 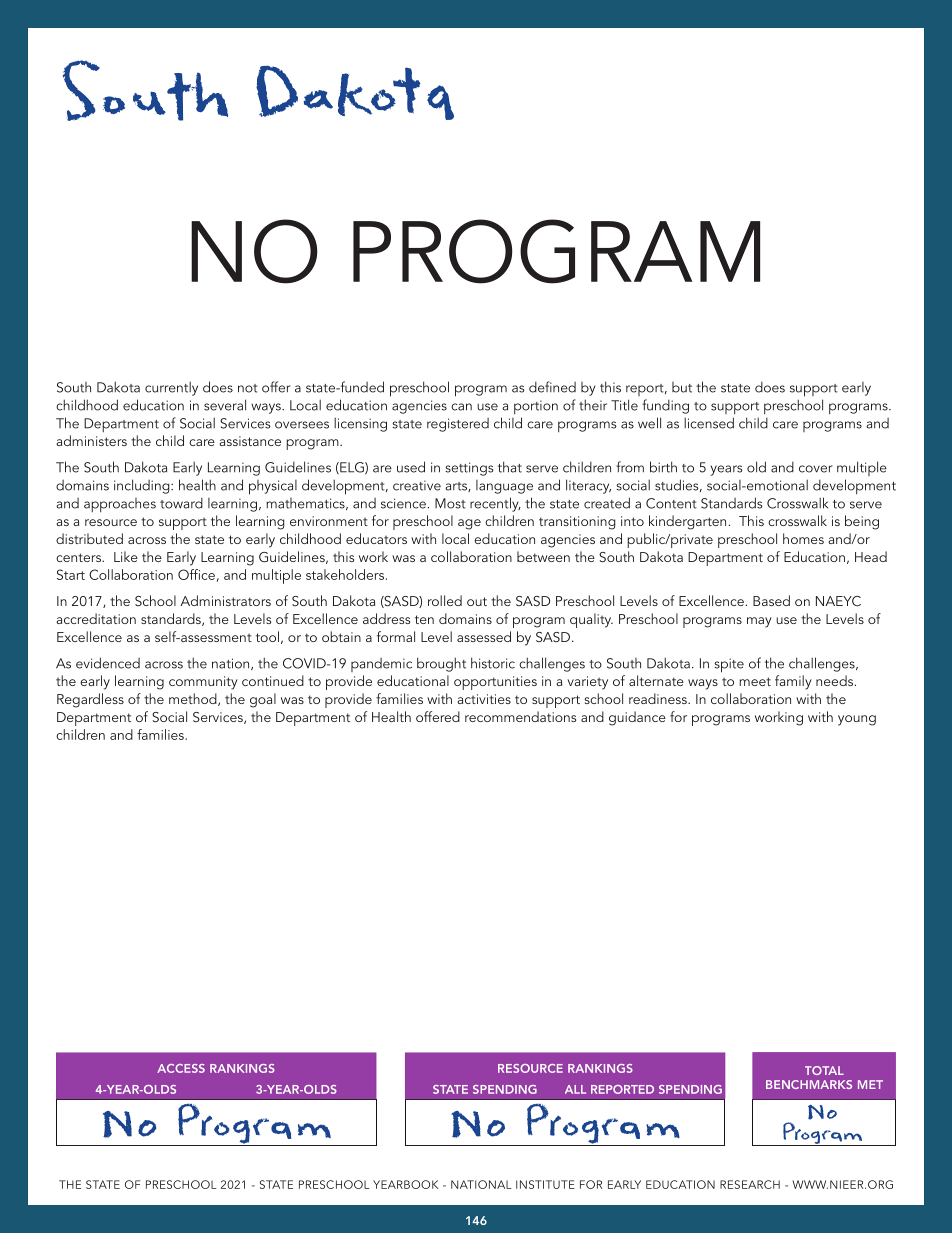 I want to click on young, so click(x=857, y=720).
